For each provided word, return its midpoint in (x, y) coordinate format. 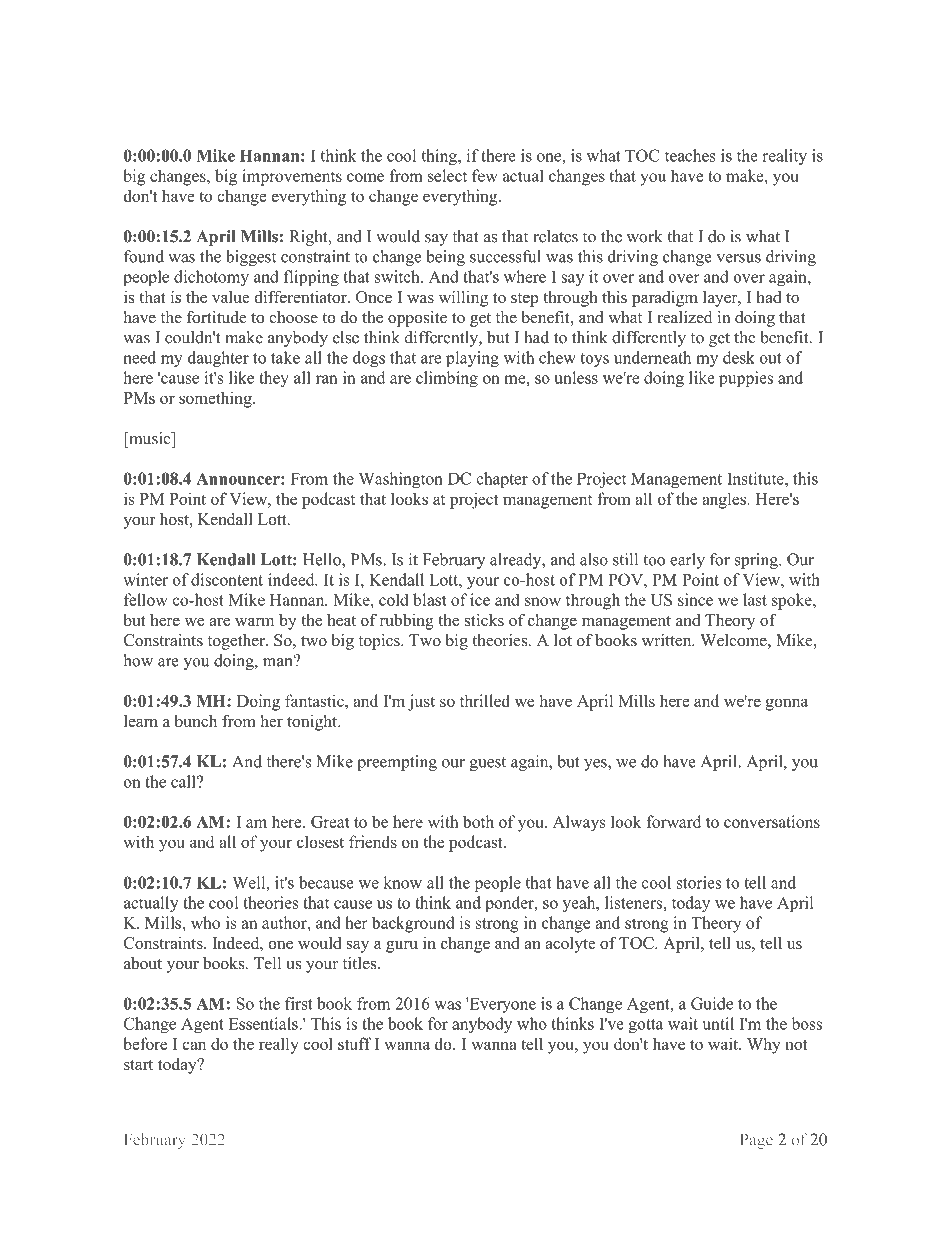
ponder (510, 904)
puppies (746, 379)
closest (320, 841)
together (237, 642)
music (150, 438)
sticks (484, 619)
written (667, 640)
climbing (447, 379)
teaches (690, 155)
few (484, 175)
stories (699, 882)
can (194, 1045)
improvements (292, 177)
